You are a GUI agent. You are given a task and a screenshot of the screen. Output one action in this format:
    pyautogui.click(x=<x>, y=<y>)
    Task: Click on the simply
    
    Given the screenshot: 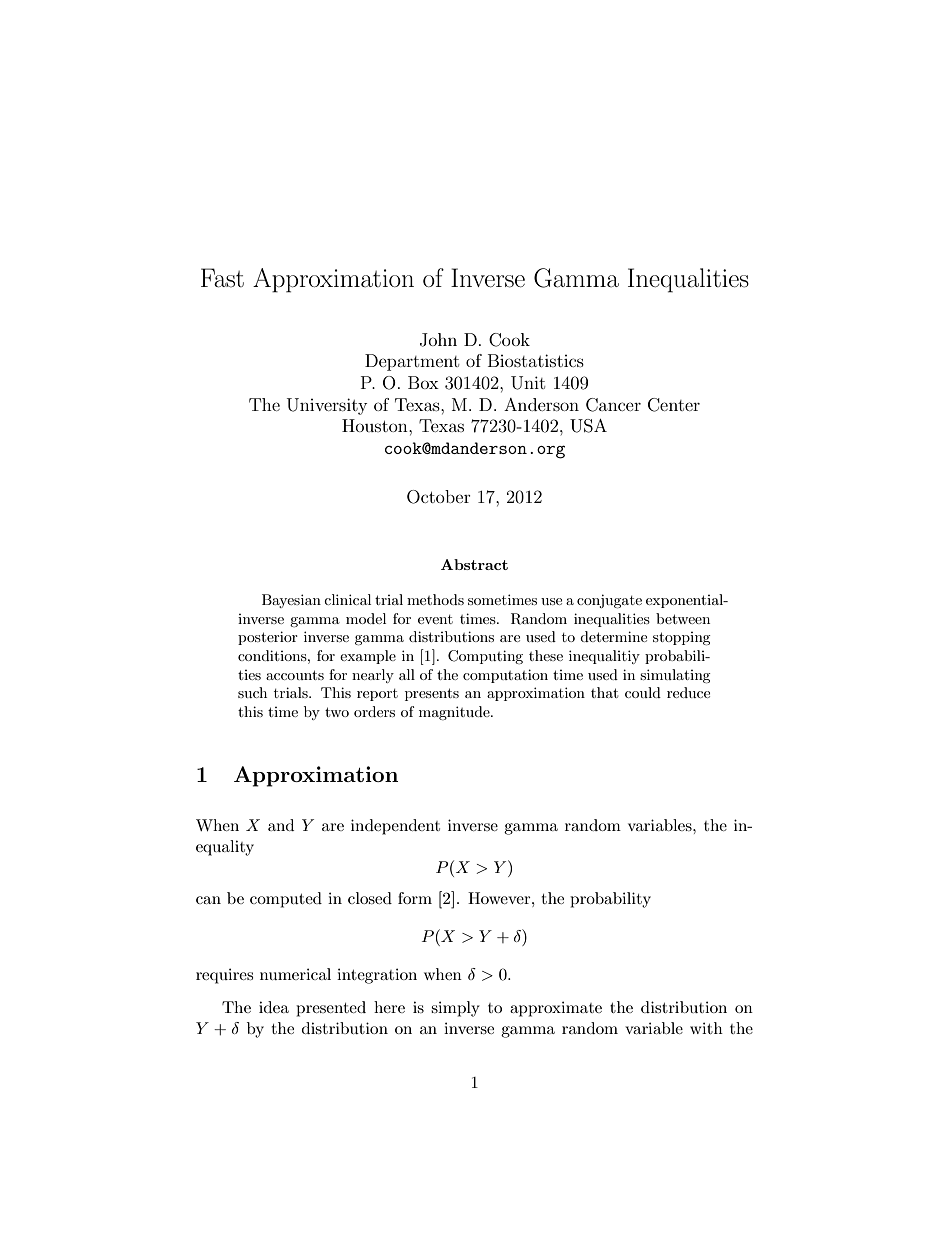 What is the action you would take?
    pyautogui.click(x=455, y=1009)
